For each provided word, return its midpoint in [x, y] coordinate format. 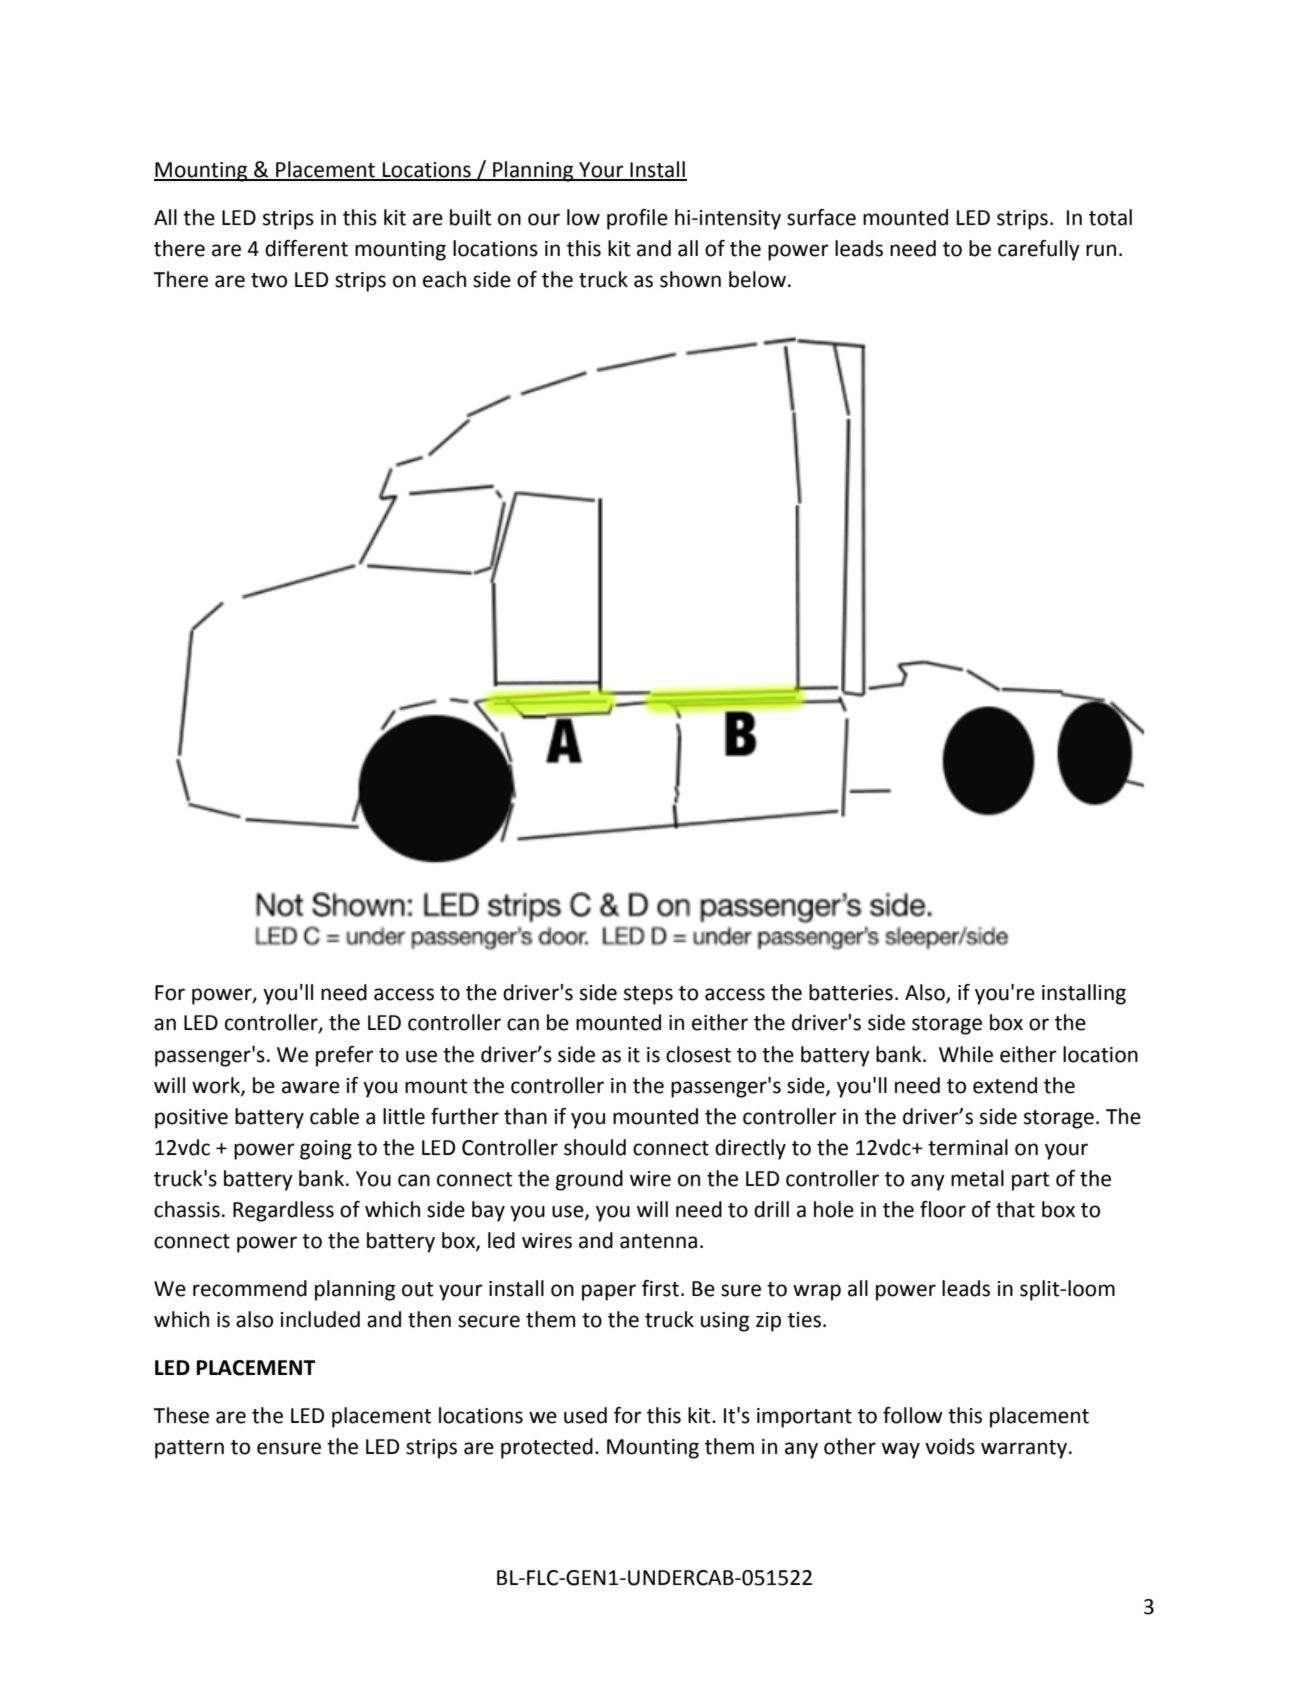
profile [637, 219]
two [269, 280]
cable [334, 1116]
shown [690, 279]
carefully [1039, 250]
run [1101, 250]
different [306, 248]
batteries [851, 992]
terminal [968, 1147]
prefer [345, 1056]
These [181, 1415]
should [595, 1147]
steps [648, 995]
